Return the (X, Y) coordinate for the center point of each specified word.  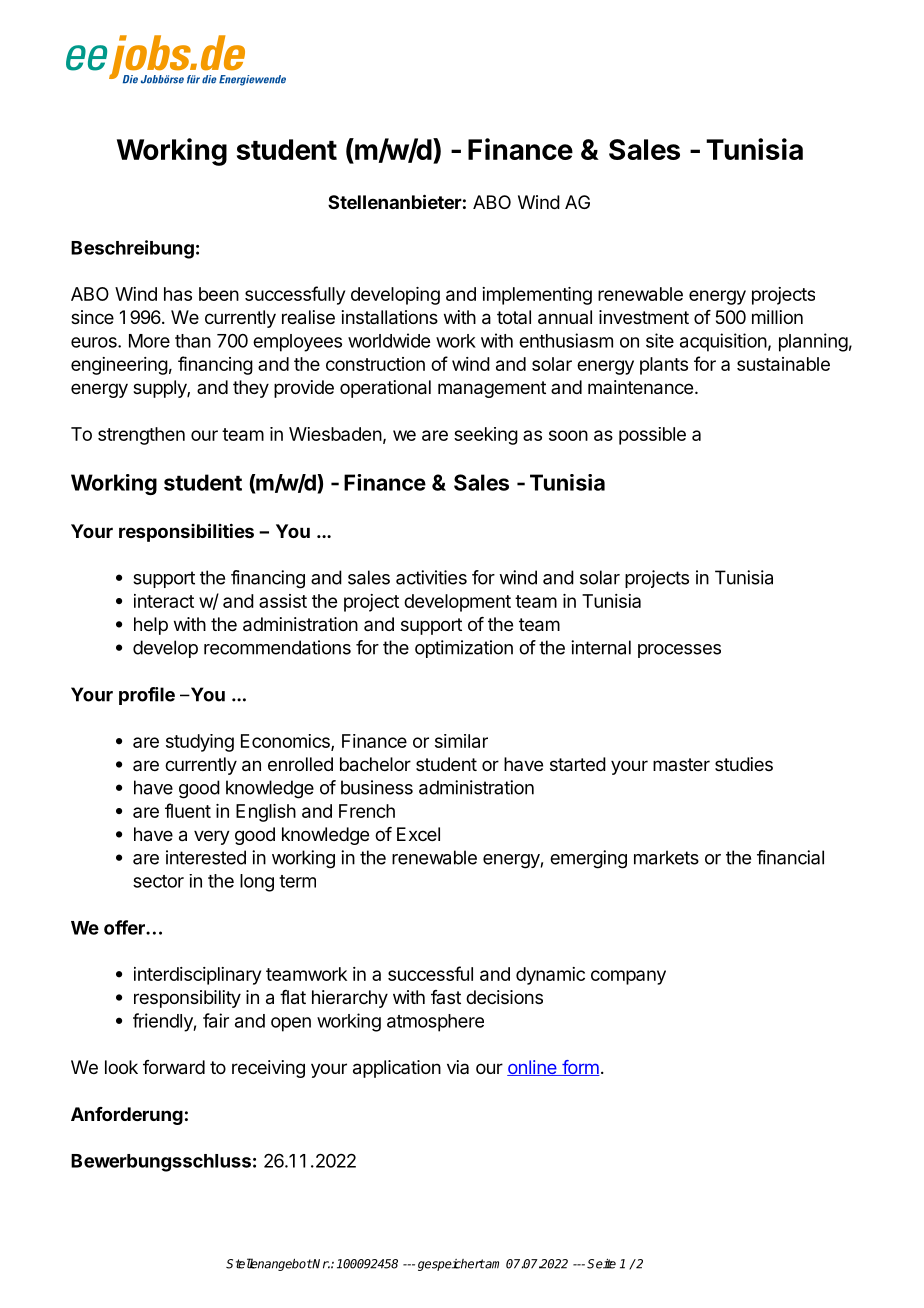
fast (446, 997)
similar (461, 741)
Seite (601, 1264)
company (628, 977)
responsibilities (186, 532)
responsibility (187, 999)
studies (744, 764)
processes (679, 651)
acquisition (723, 342)
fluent (188, 810)
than (193, 341)
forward (174, 1067)
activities (431, 577)
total (514, 317)
